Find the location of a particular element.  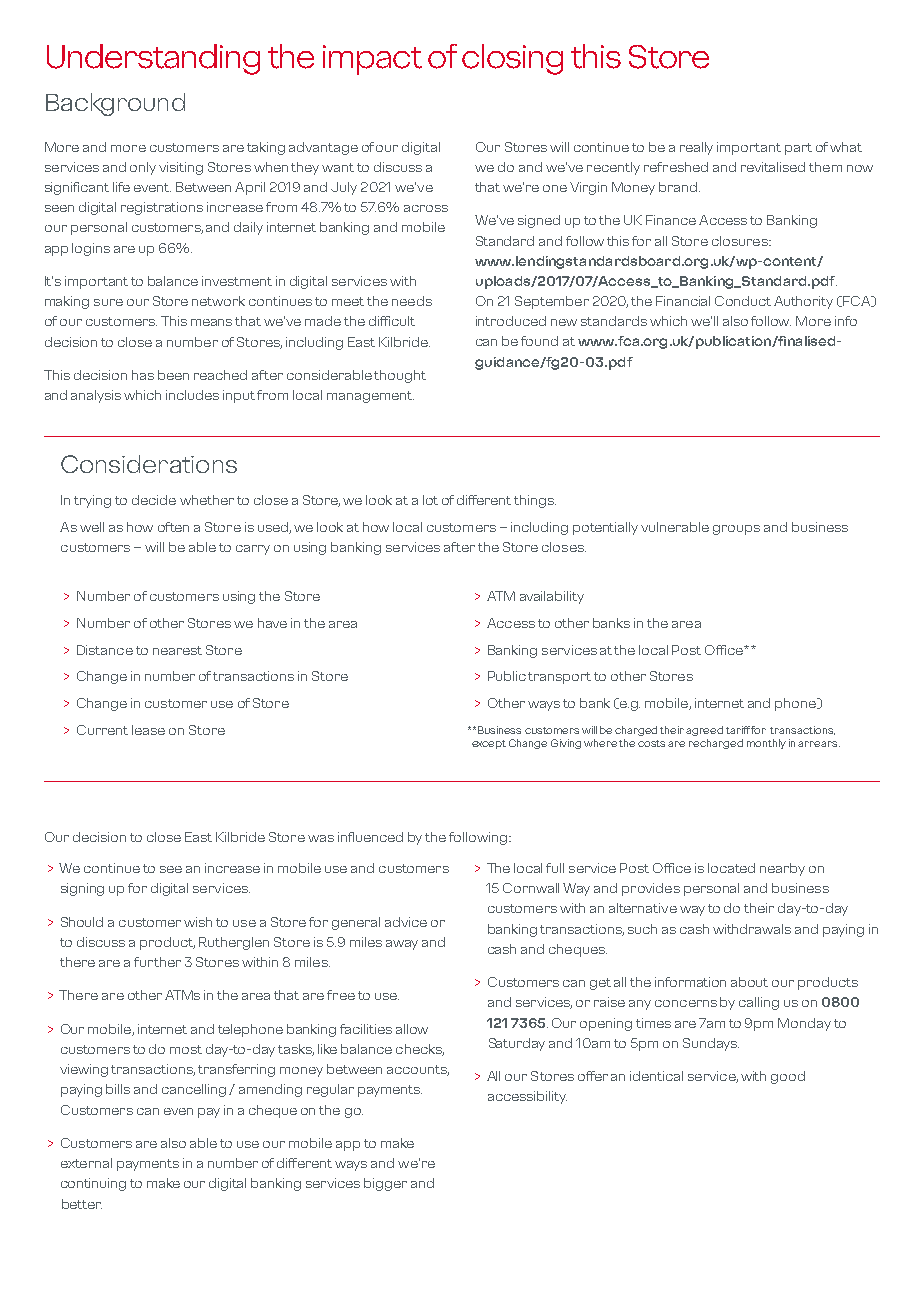

continuing is located at coordinates (93, 1184).
